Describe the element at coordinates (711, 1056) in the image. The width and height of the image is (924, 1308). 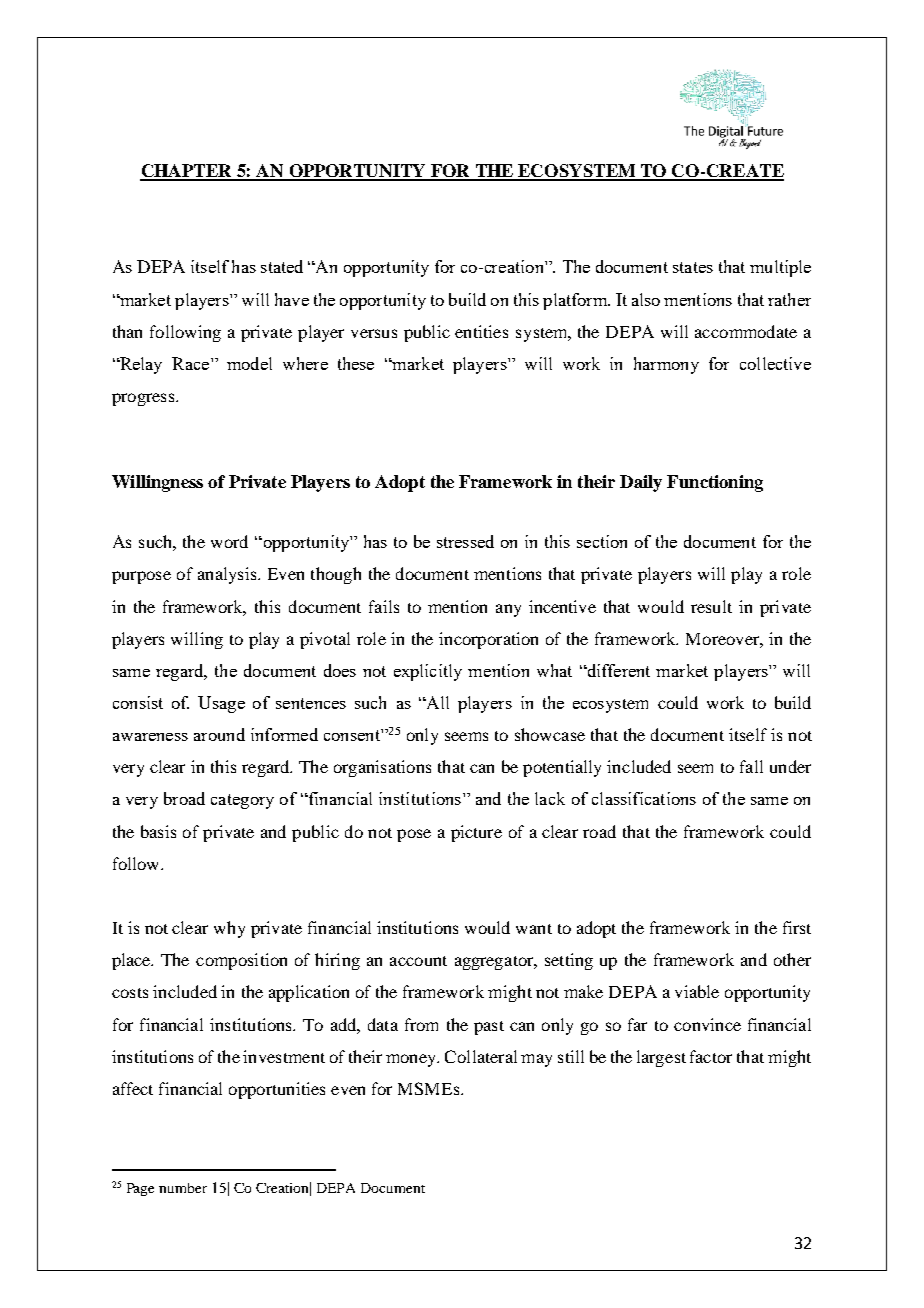
I see `factor` at that location.
